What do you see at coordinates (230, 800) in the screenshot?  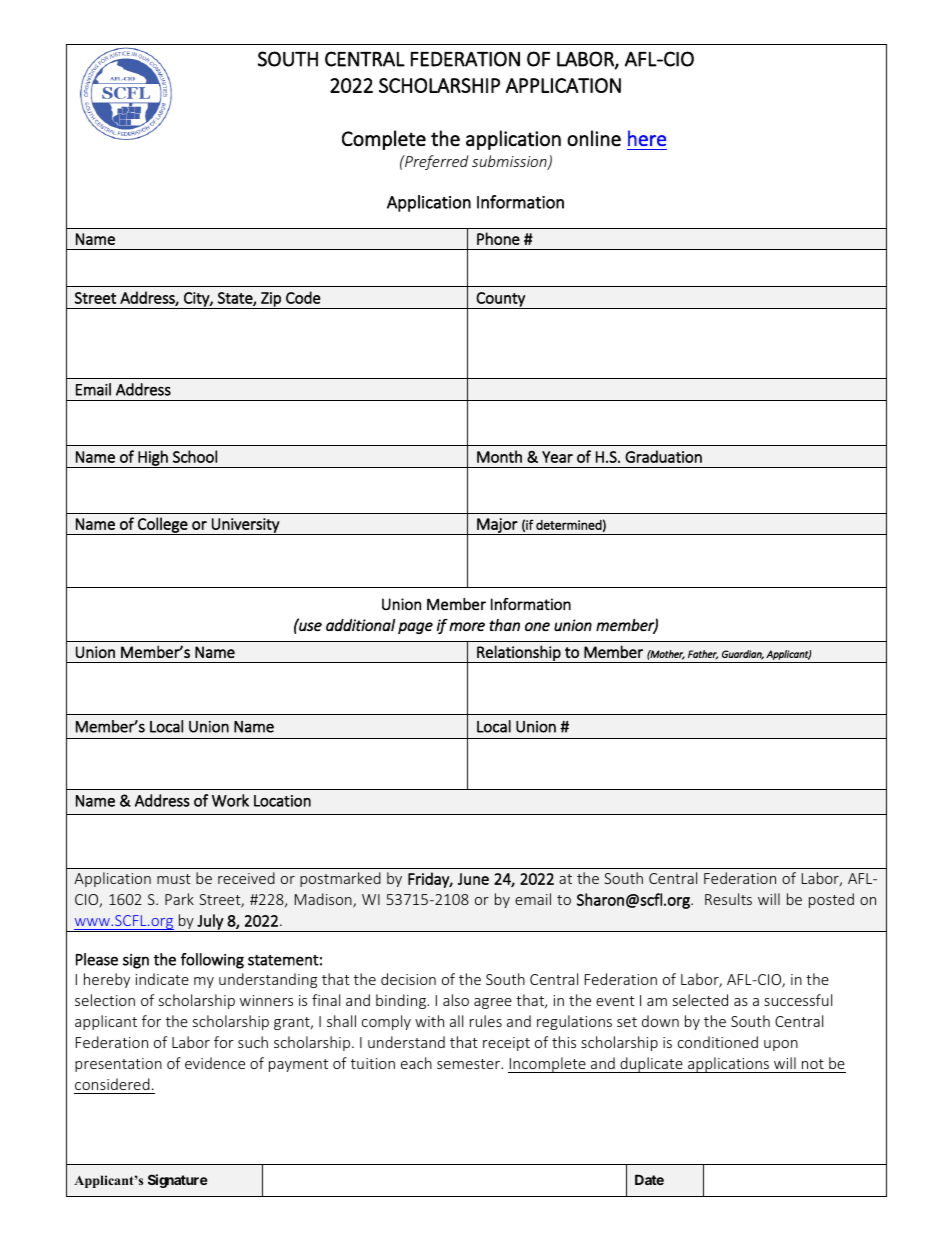 I see `Work` at bounding box center [230, 800].
